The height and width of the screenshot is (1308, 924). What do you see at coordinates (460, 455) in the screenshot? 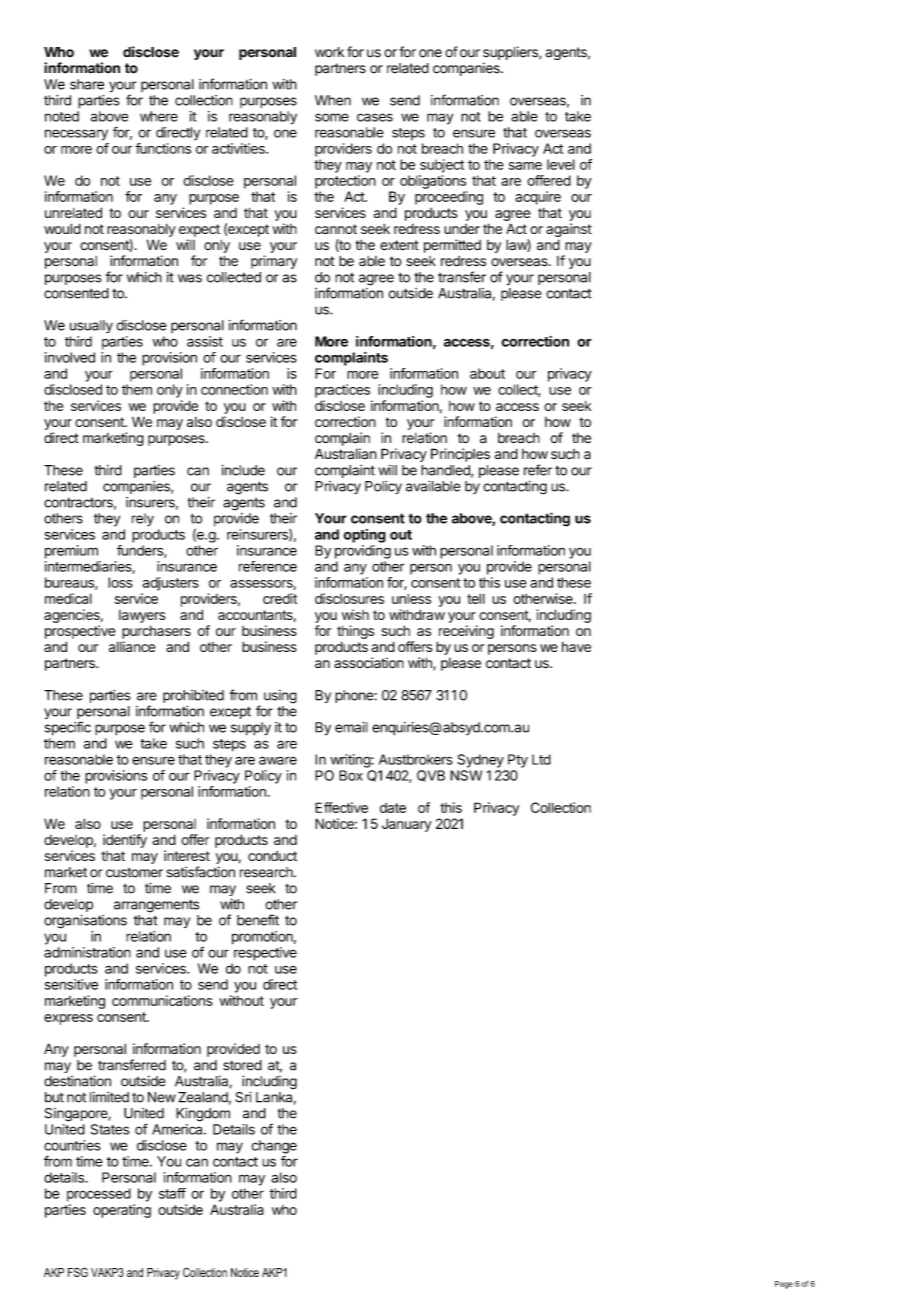
I see `Principles` at bounding box center [460, 455].
